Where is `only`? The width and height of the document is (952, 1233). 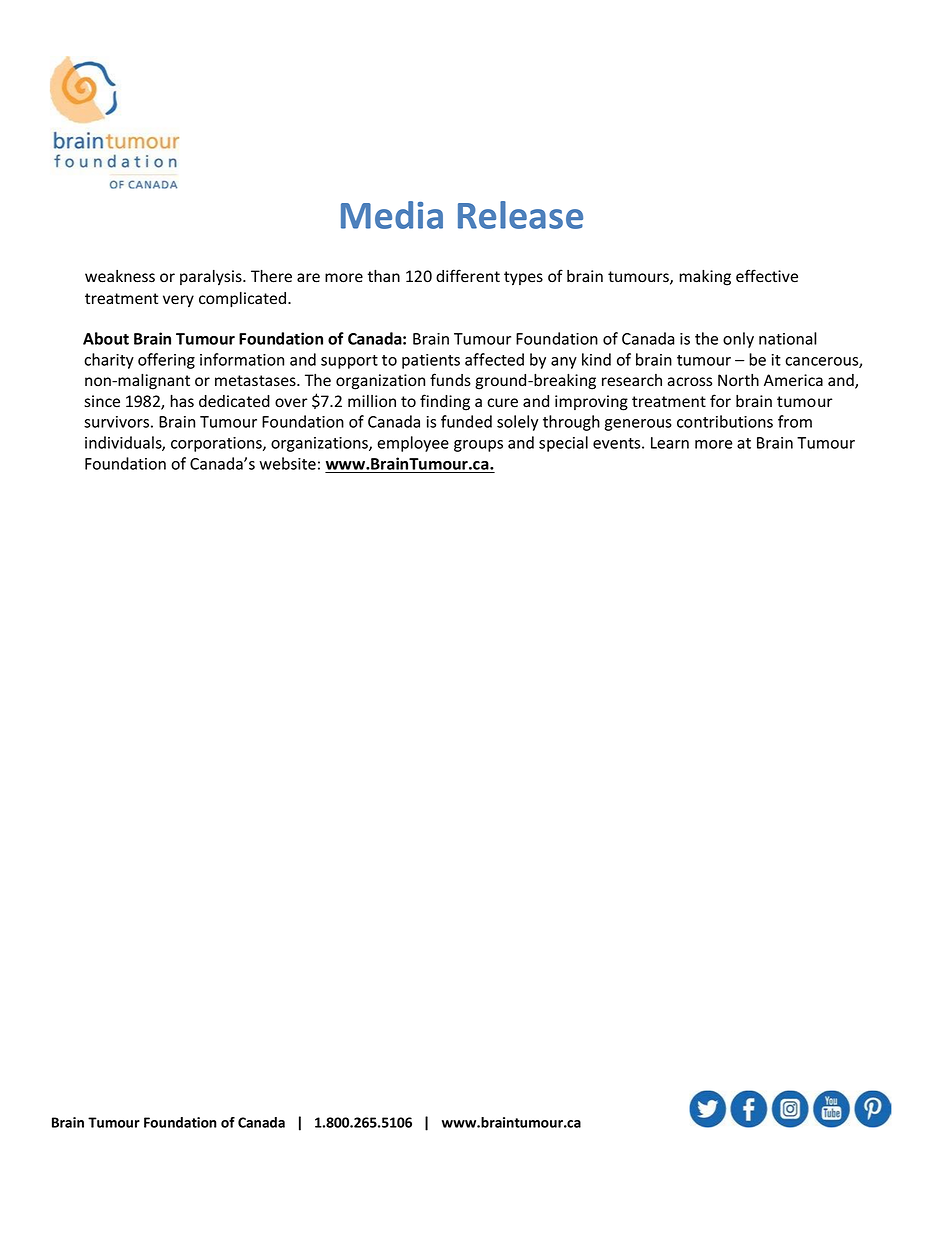 only is located at coordinates (738, 340).
